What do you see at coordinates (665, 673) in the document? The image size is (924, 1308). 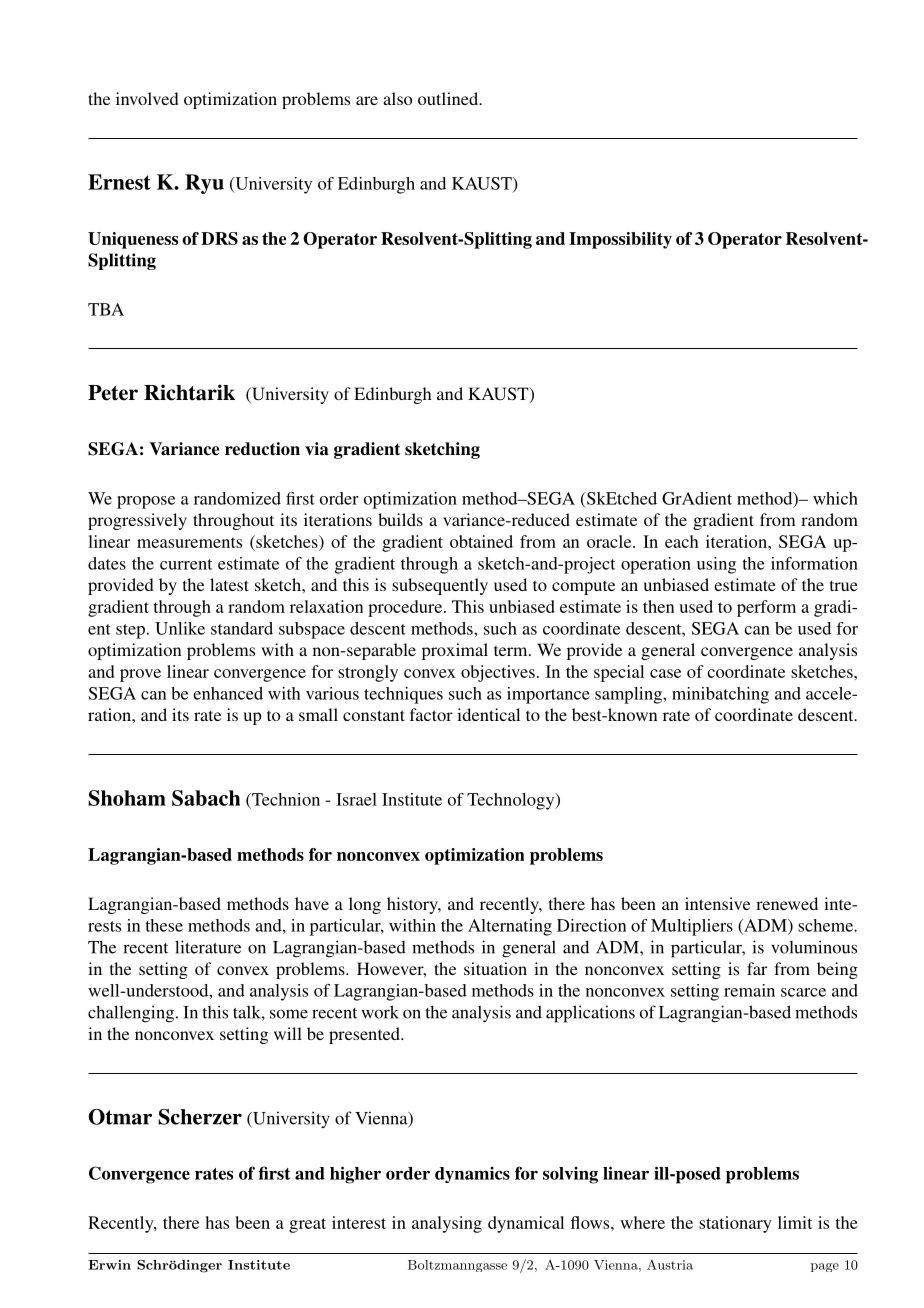 I see `case` at bounding box center [665, 673].
